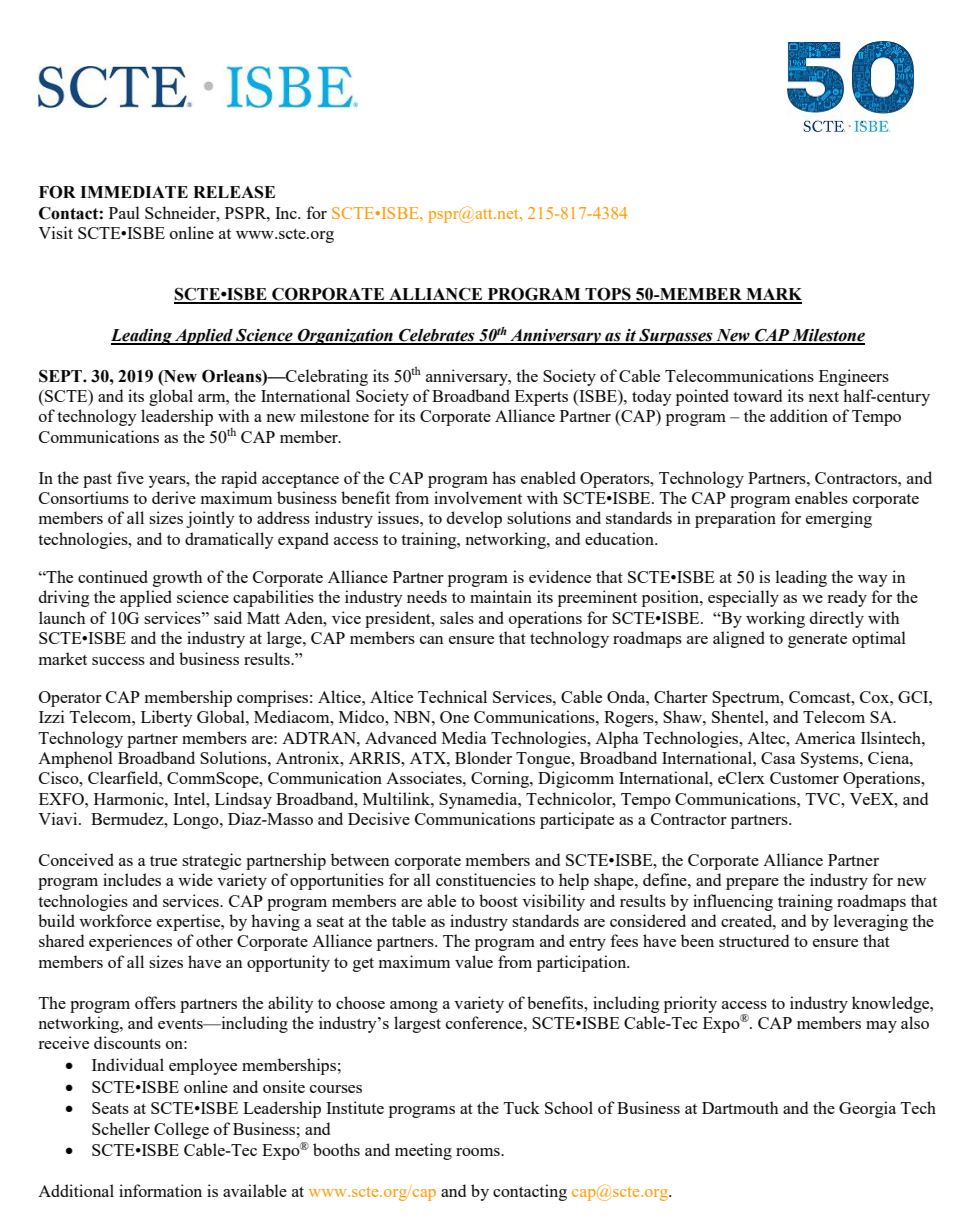  What do you see at coordinates (676, 337) in the document?
I see `Surpasses` at bounding box center [676, 337].
